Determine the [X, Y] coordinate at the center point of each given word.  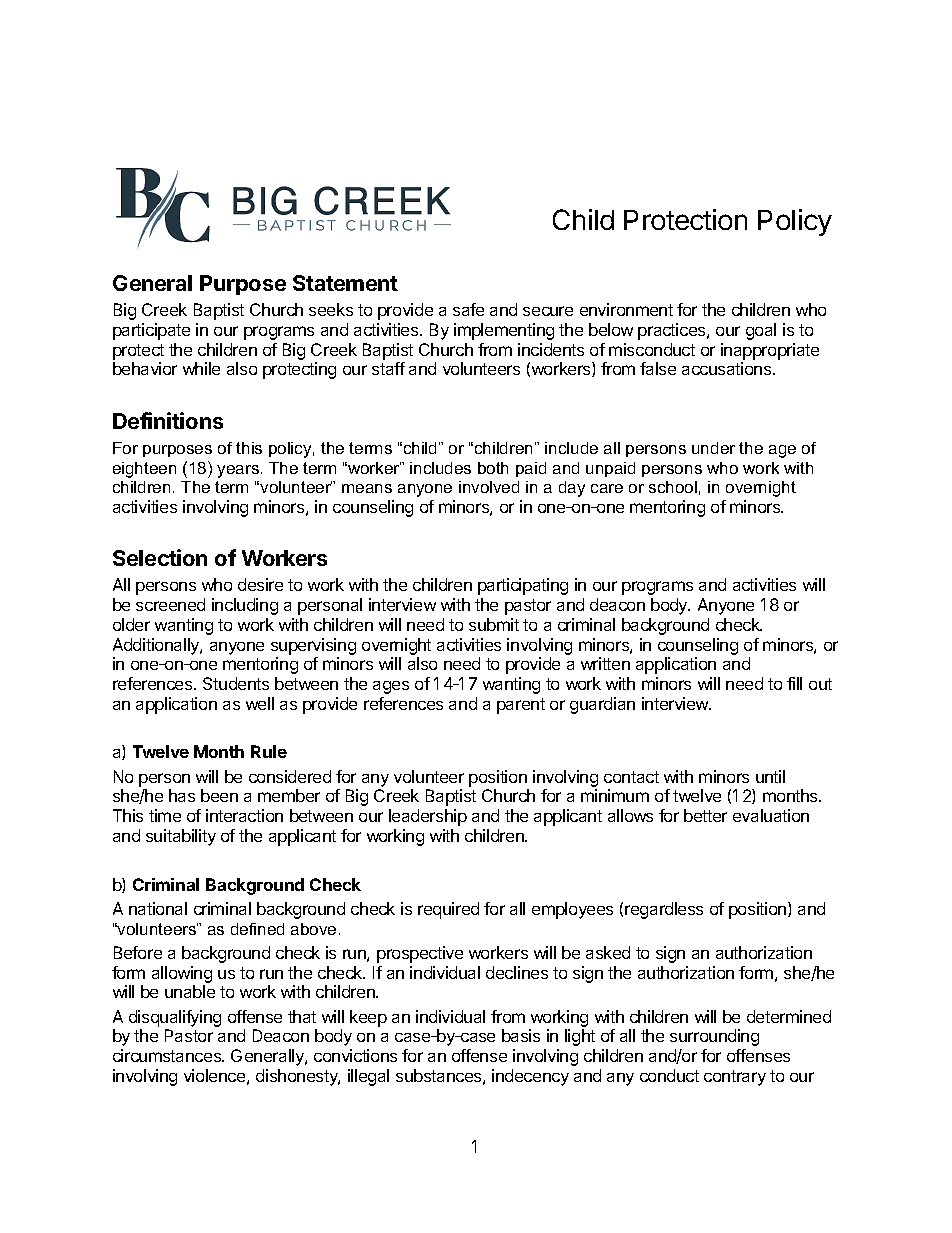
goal [761, 331]
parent [521, 706]
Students [236, 683]
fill [794, 683]
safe [468, 309]
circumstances [168, 1055]
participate [151, 331]
